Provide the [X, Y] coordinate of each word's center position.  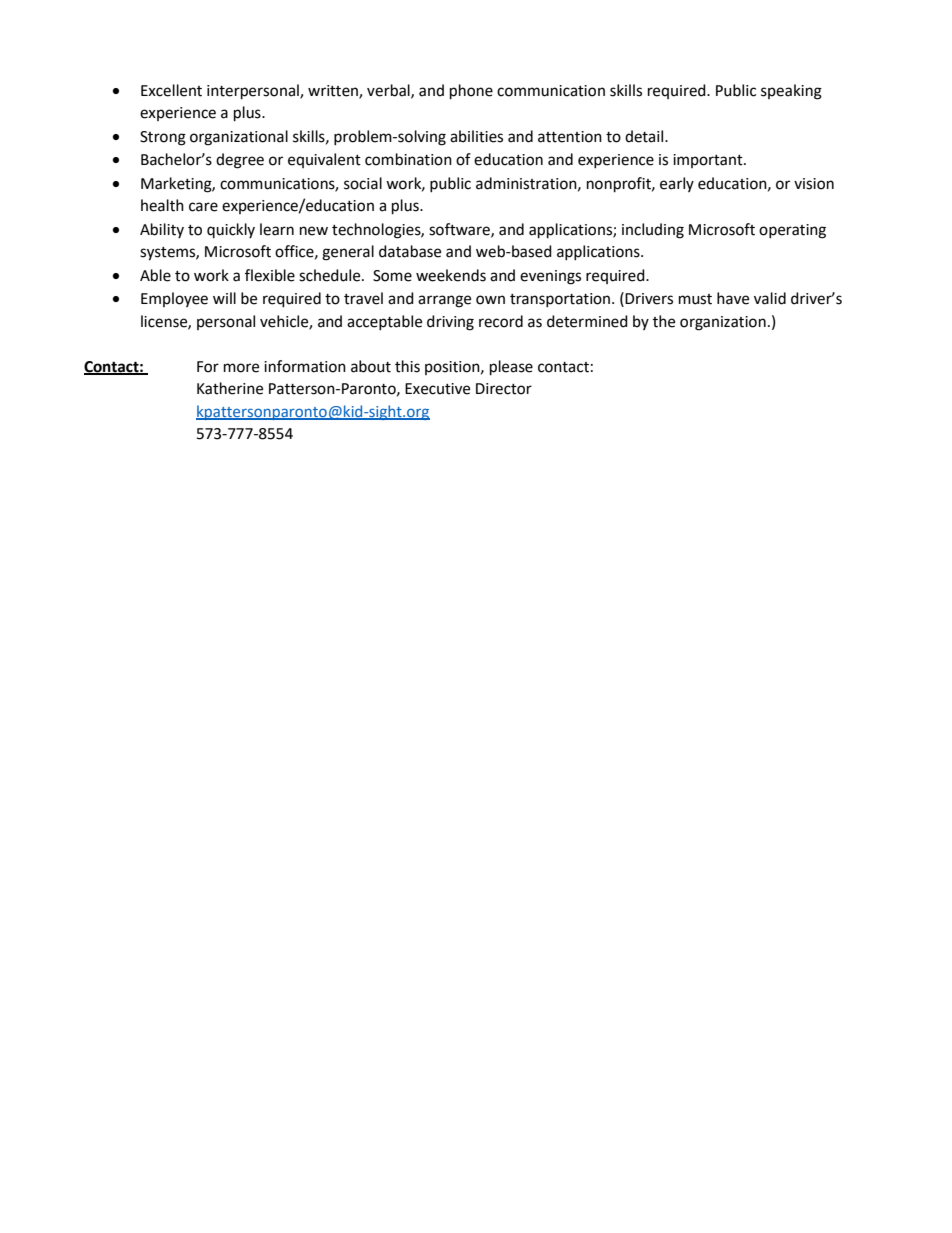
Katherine [230, 388]
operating [792, 231]
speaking [791, 92]
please [511, 368]
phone [471, 92]
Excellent [171, 90]
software [460, 230]
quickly [231, 230]
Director [504, 389]
